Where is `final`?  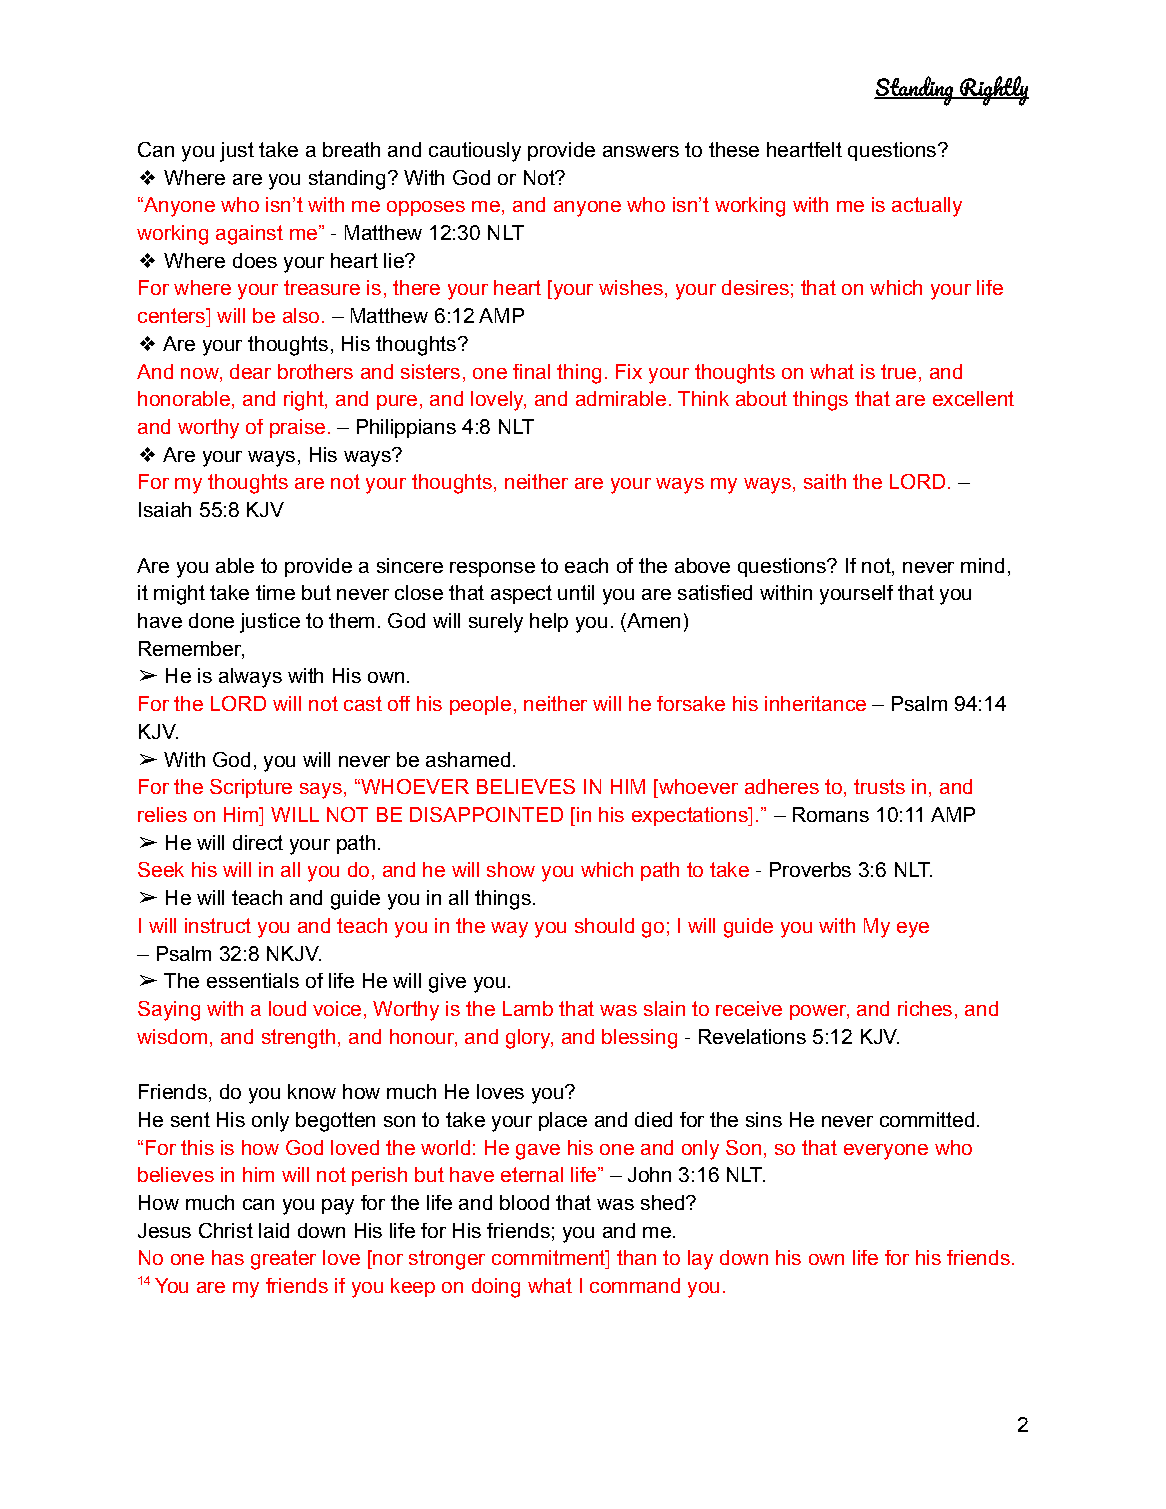 final is located at coordinates (531, 371).
